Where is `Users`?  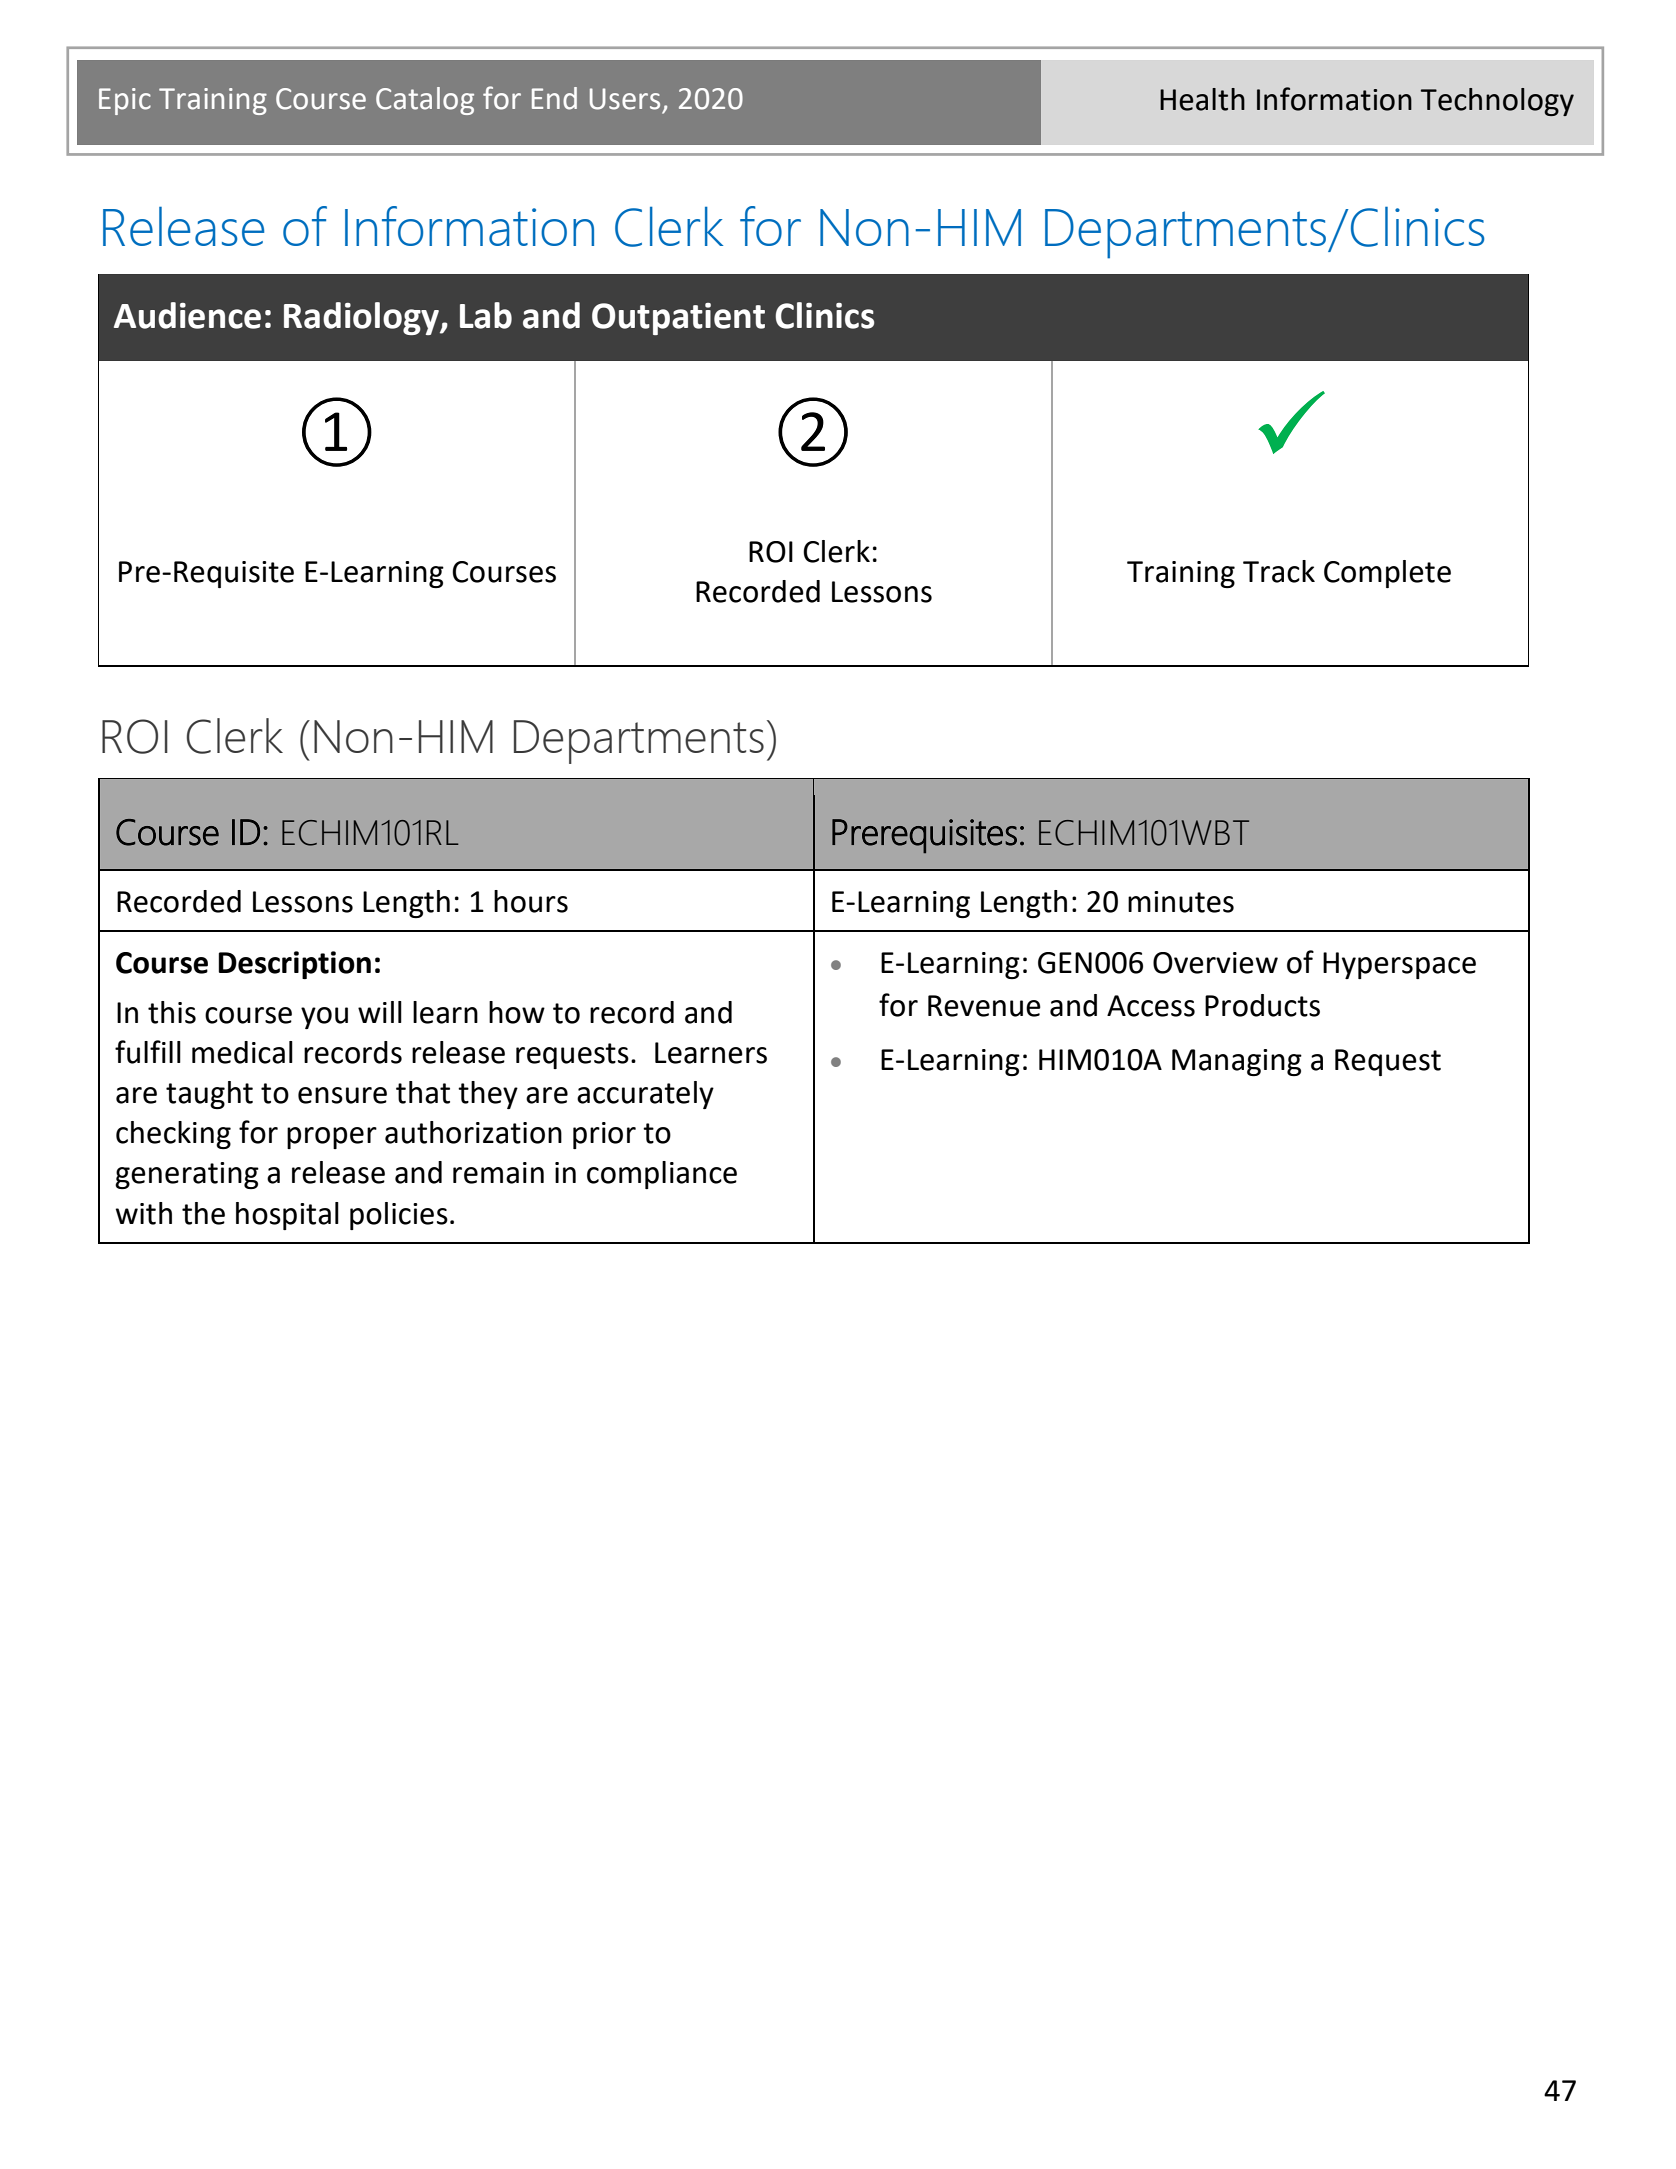 Users is located at coordinates (625, 99).
